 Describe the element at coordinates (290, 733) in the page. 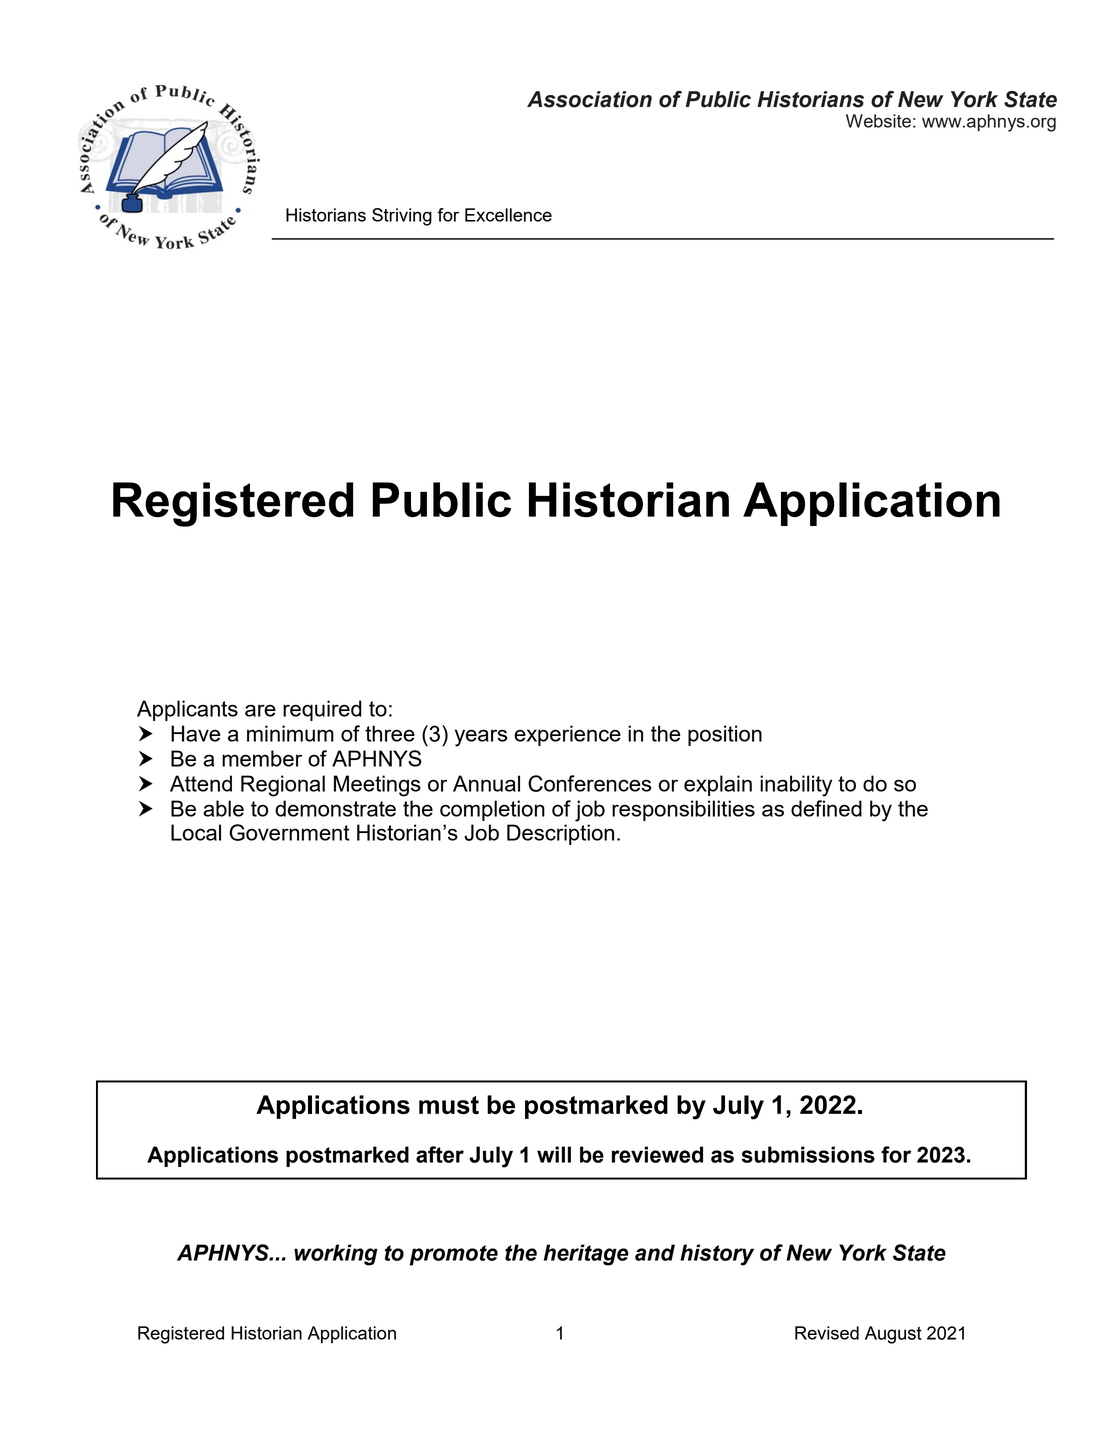

I see `minimum` at that location.
